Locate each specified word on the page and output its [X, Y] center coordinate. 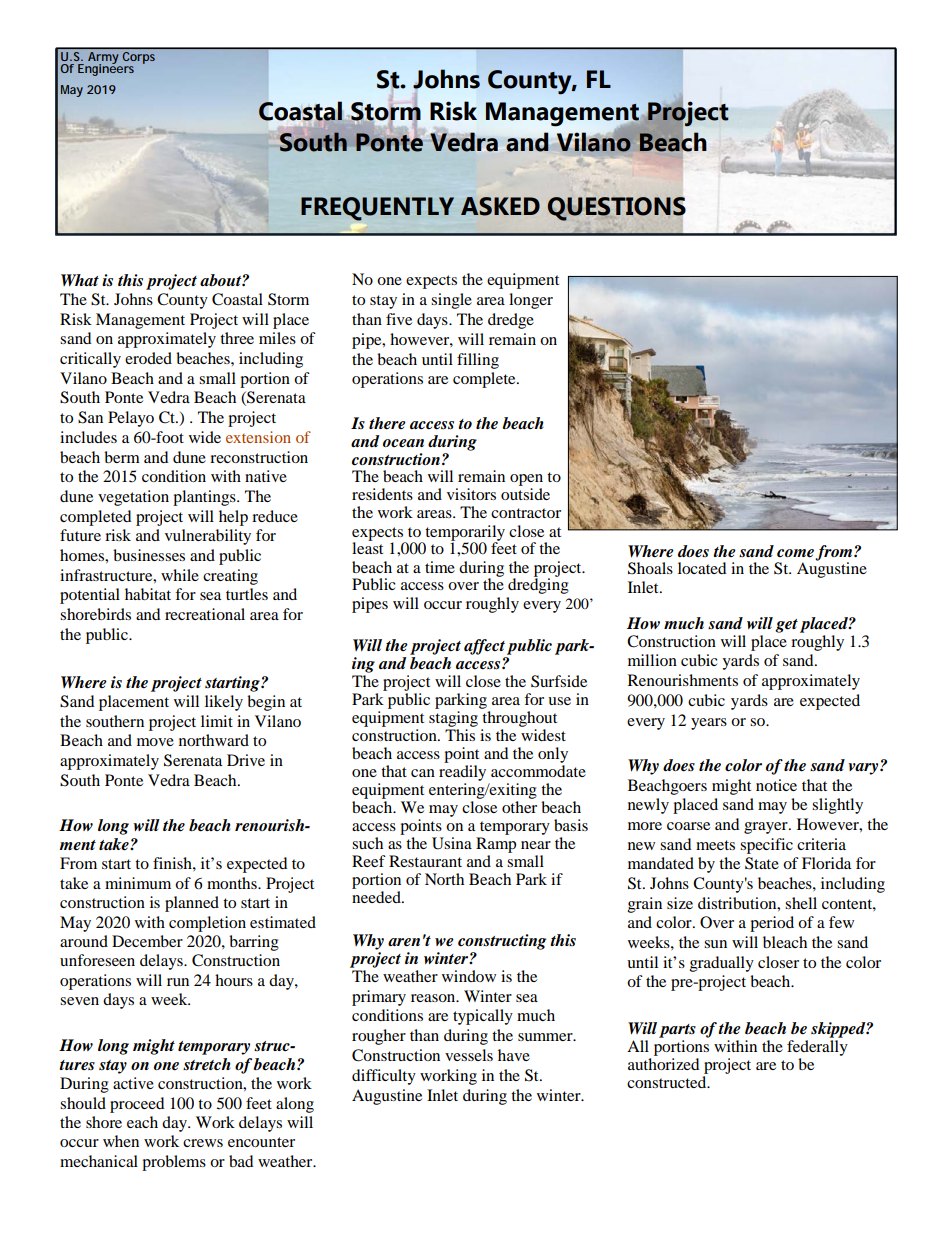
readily [462, 773]
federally [817, 1048]
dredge [511, 321]
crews [203, 1143]
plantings [205, 498]
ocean [403, 443]
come [795, 553]
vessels [469, 1055]
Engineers [106, 68]
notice [776, 785]
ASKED [500, 206]
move [155, 742]
